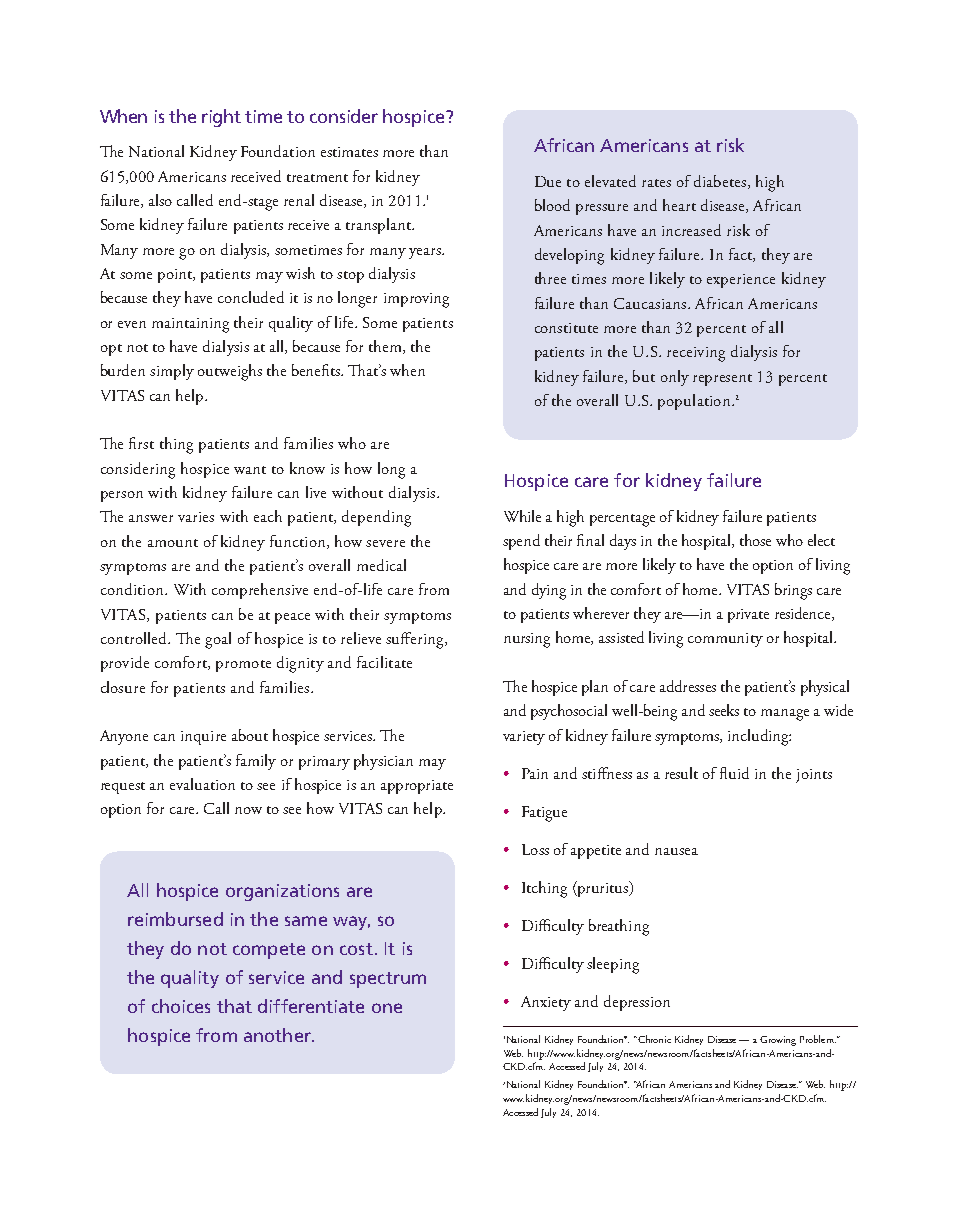 Image resolution: width=958 pixels, height=1232 pixels. What do you see at coordinates (722, 380) in the screenshot?
I see `represent` at bounding box center [722, 380].
